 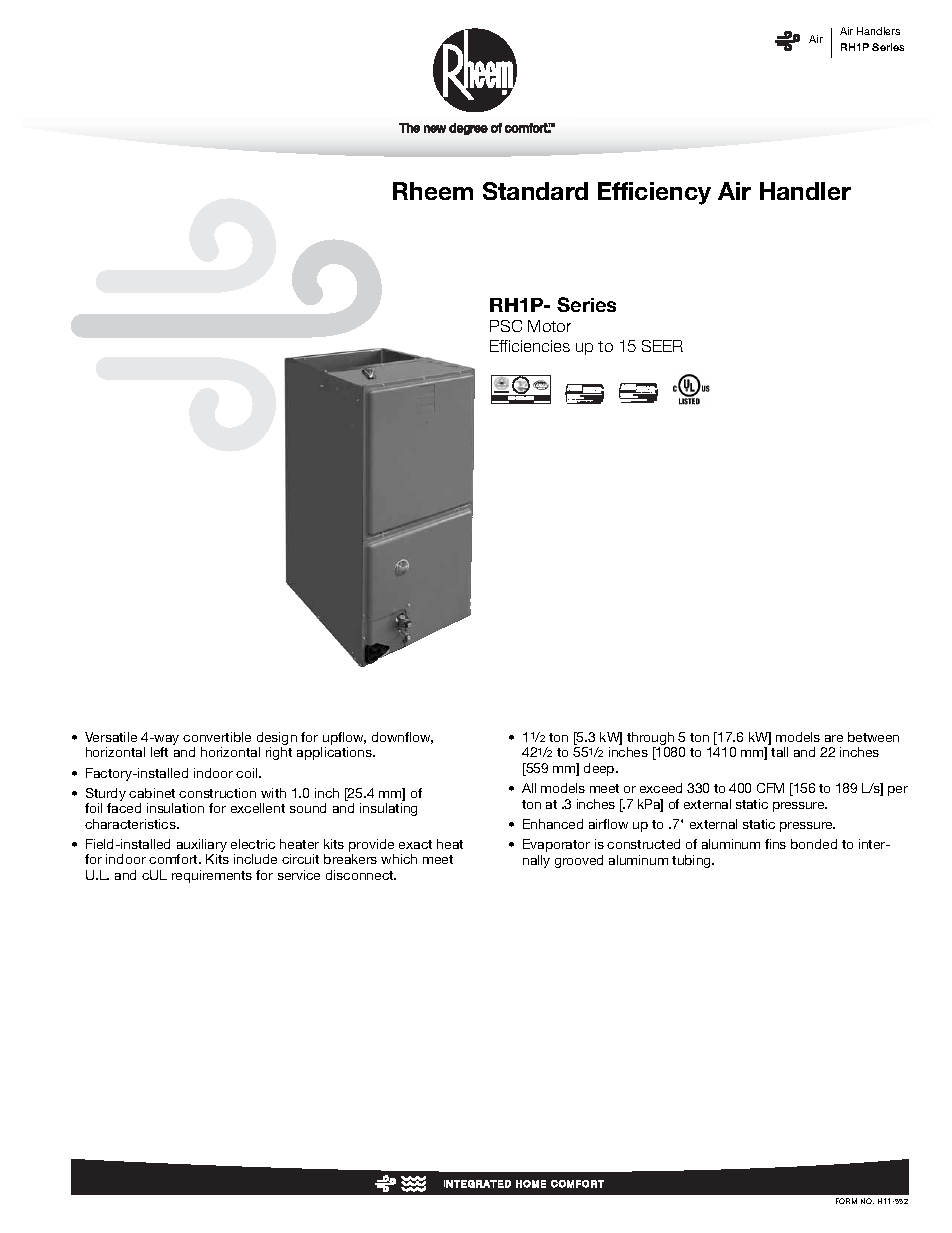 What do you see at coordinates (600, 769) in the screenshot?
I see `deep` at bounding box center [600, 769].
